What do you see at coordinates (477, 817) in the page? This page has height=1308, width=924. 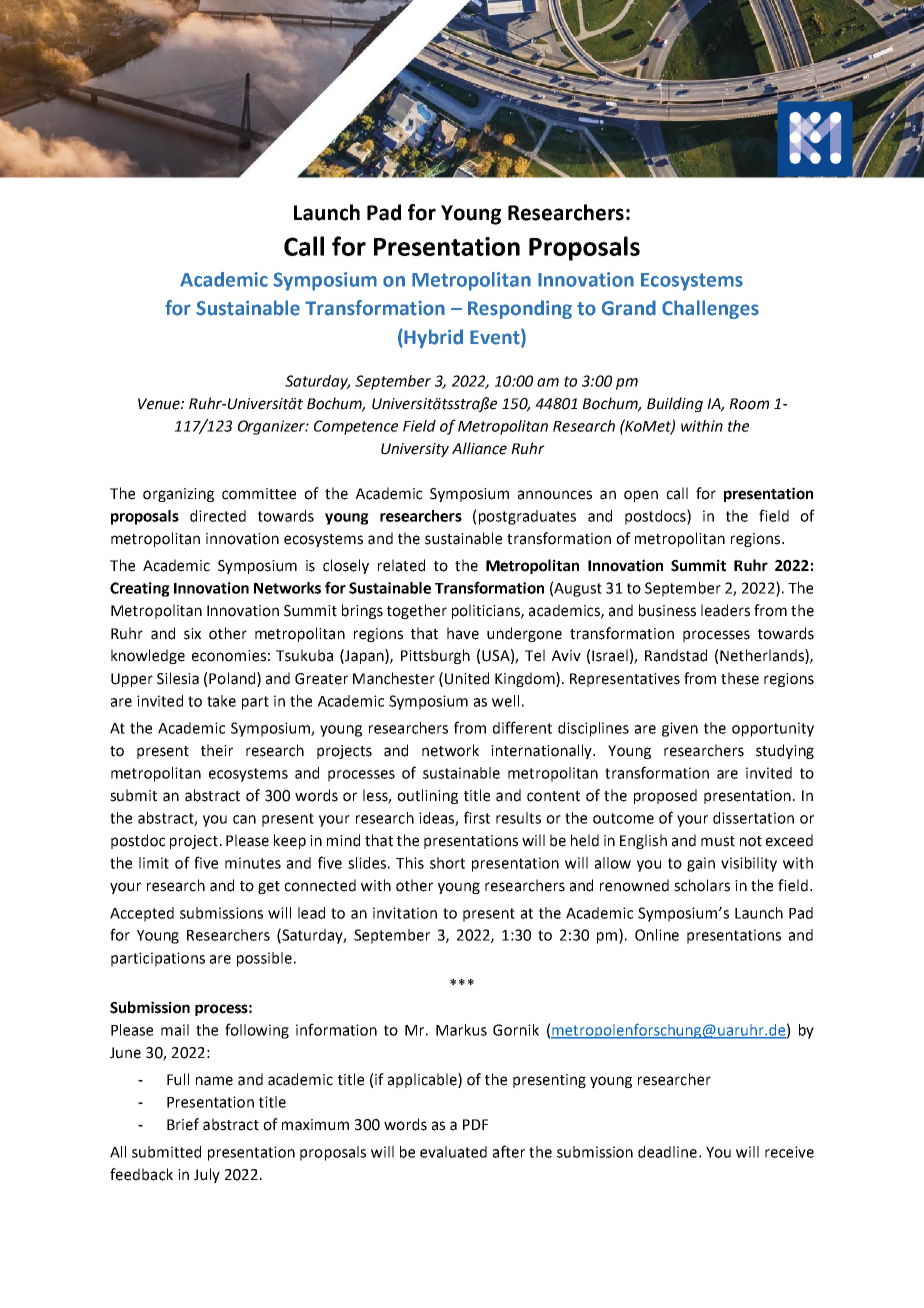 I see `first` at bounding box center [477, 817].
